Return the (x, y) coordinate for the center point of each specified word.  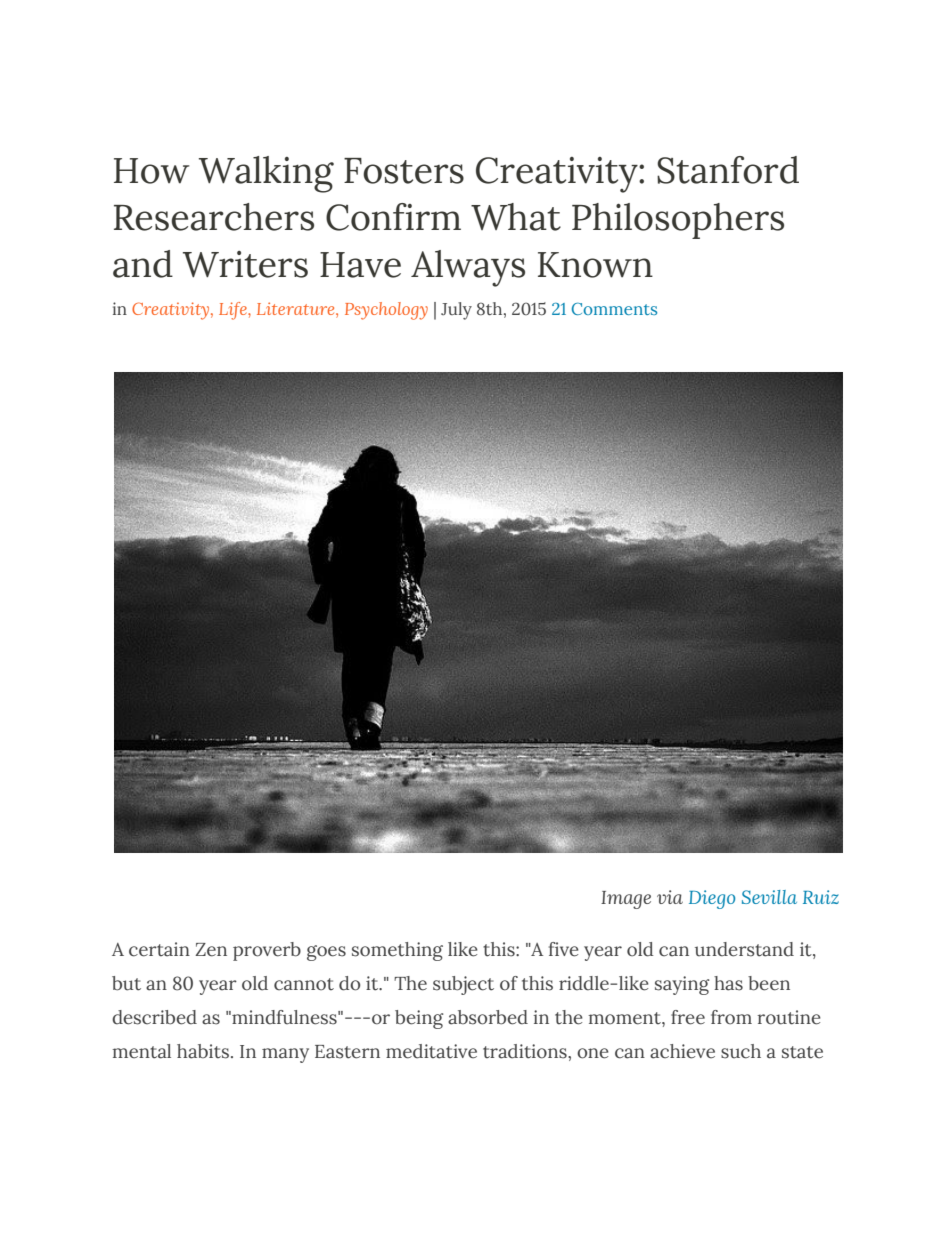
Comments (614, 309)
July (456, 311)
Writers (245, 264)
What (516, 217)
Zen (211, 950)
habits (203, 1051)
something (397, 951)
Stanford (728, 170)
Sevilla (769, 897)
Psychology (386, 311)
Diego (712, 899)
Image (626, 900)
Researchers (214, 217)
